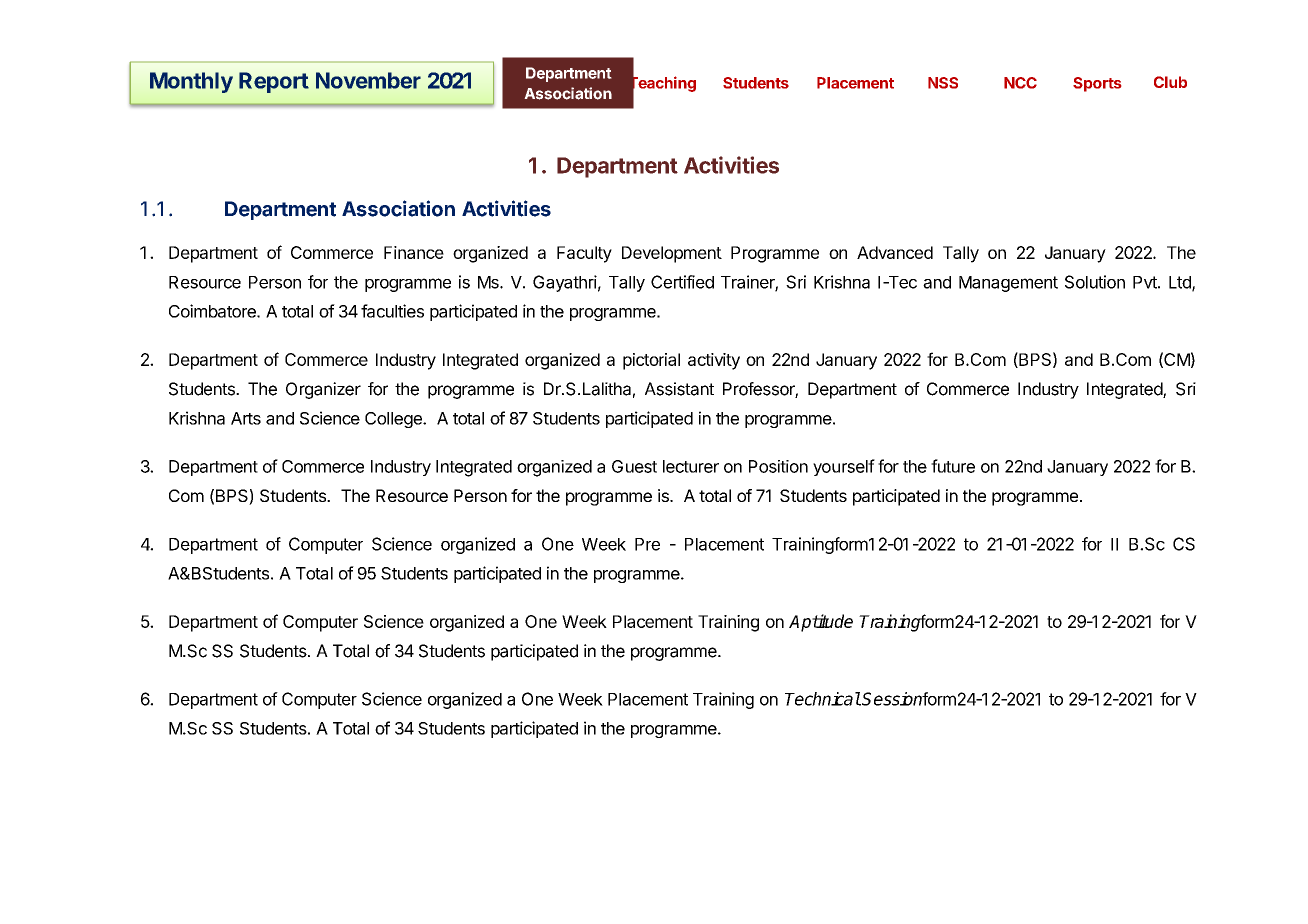 This image has width=1308, height=924. What do you see at coordinates (647, 544) in the image?
I see `Pre` at bounding box center [647, 544].
